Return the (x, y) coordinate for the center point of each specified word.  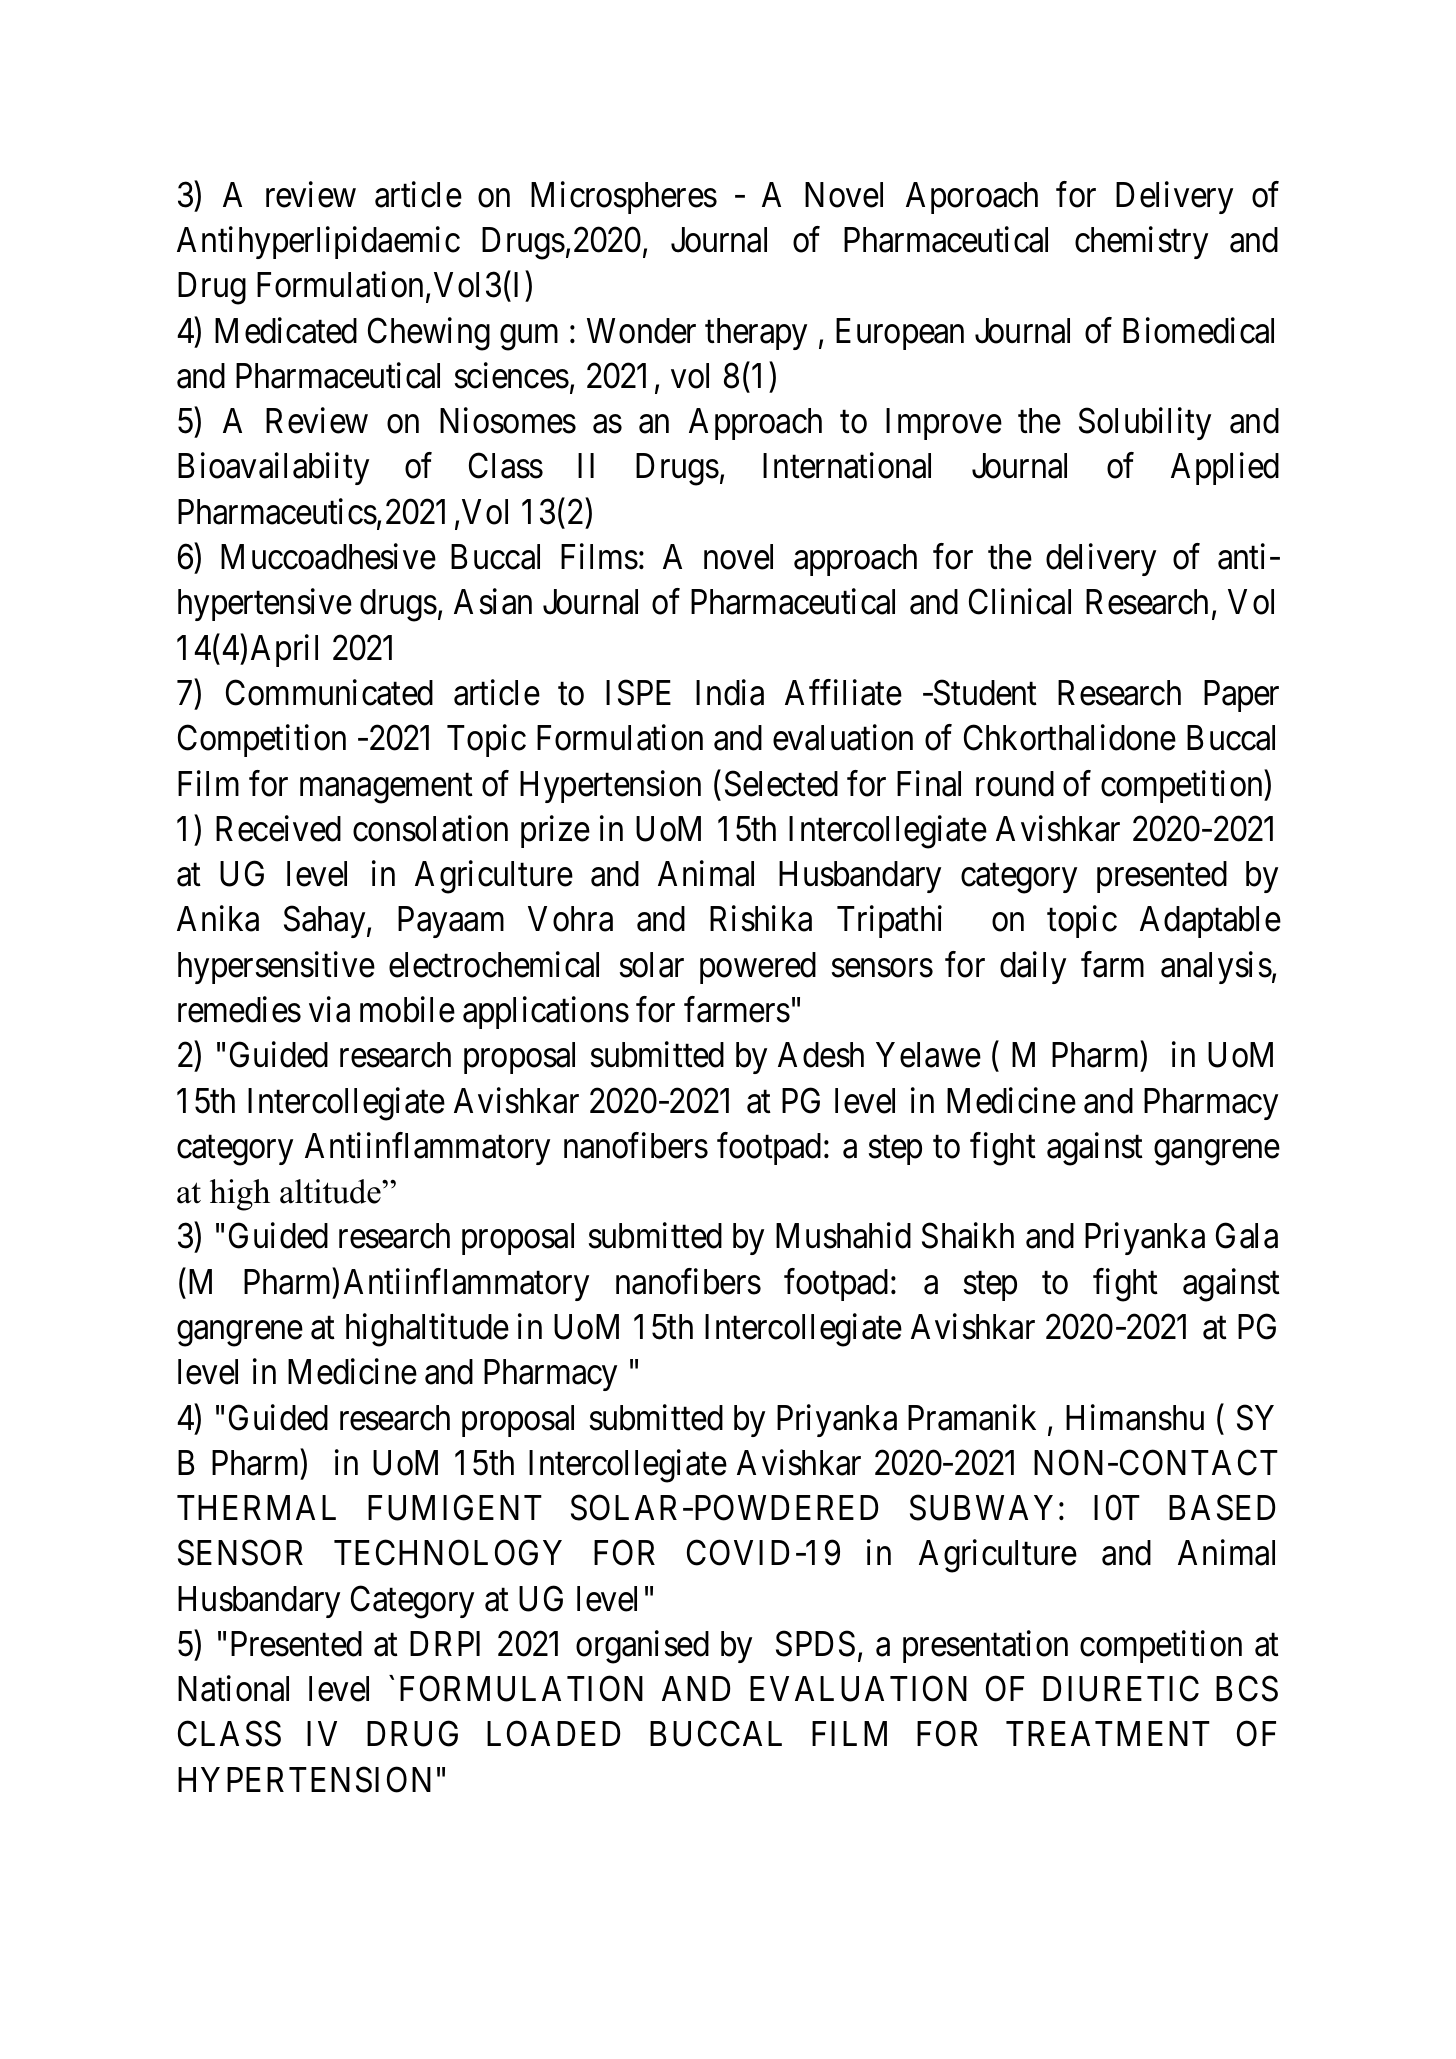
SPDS (815, 1644)
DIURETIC (1121, 1689)
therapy (756, 334)
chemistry (1141, 243)
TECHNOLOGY (448, 1553)
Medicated (286, 330)
